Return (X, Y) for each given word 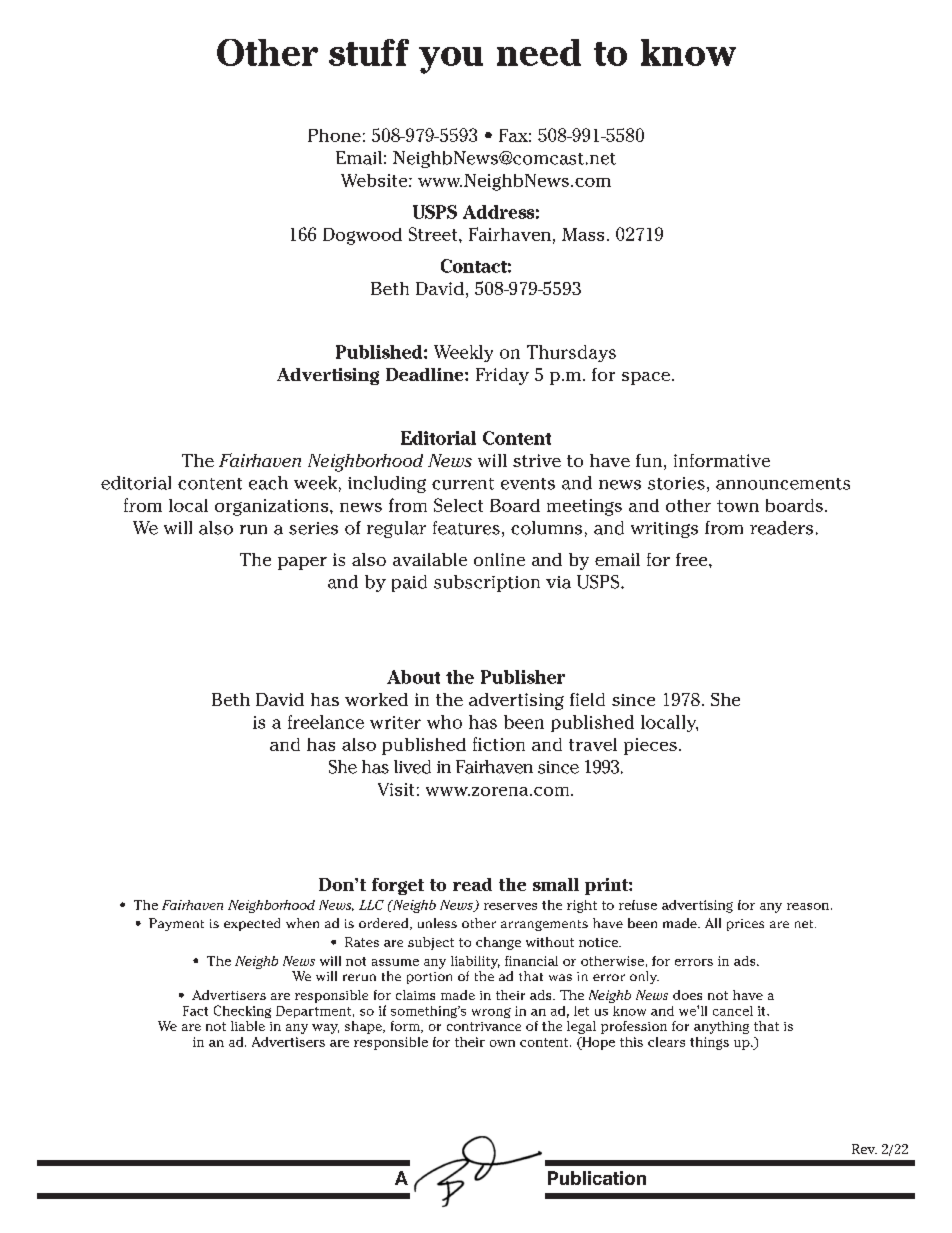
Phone (334, 135)
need (539, 52)
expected (252, 924)
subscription (487, 583)
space (647, 378)
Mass (583, 234)
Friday (502, 376)
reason (808, 906)
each (268, 483)
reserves (510, 906)
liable (248, 1026)
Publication (597, 1178)
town (738, 506)
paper (302, 563)
